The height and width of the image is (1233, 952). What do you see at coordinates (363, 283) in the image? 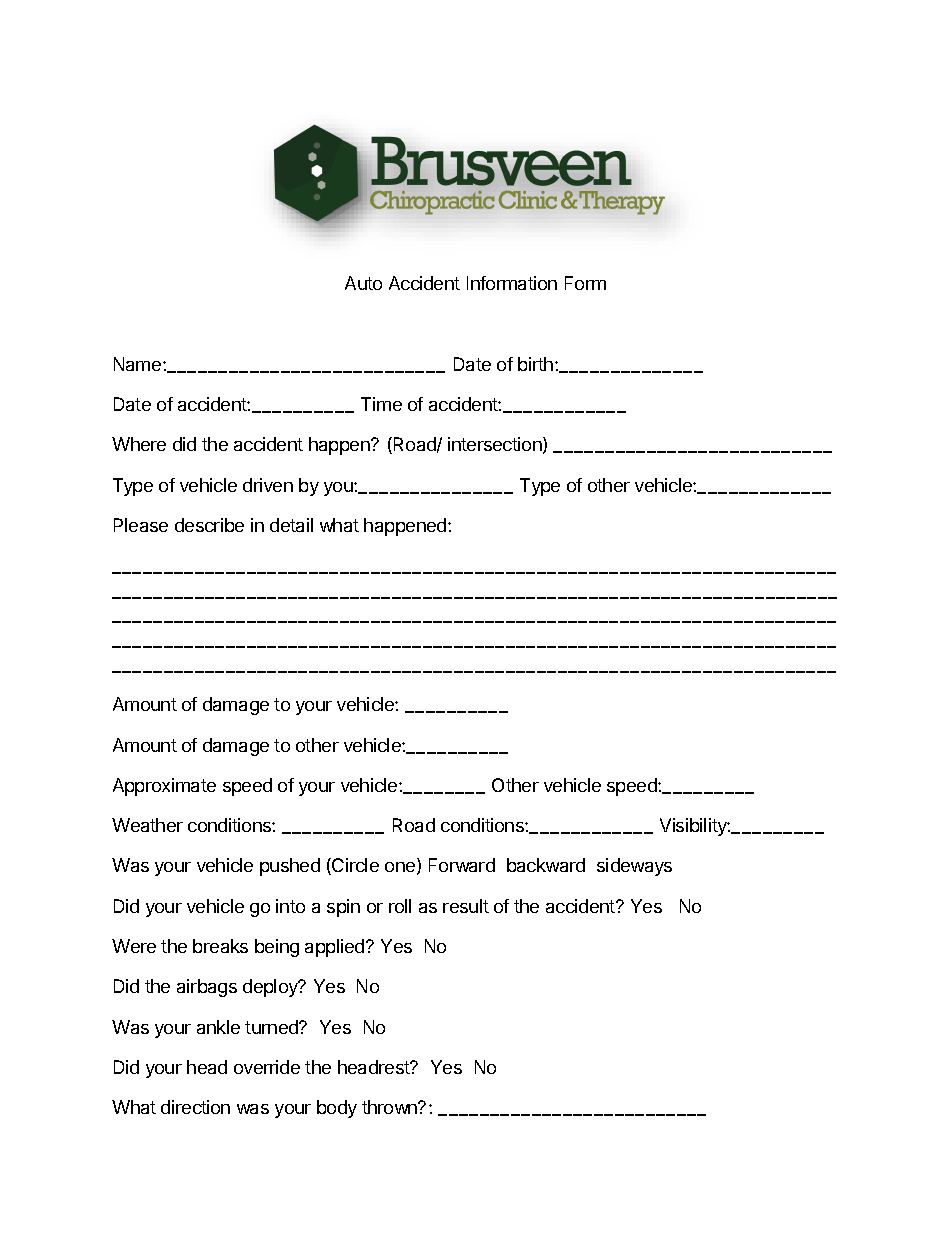
I see `Auto` at bounding box center [363, 283].
